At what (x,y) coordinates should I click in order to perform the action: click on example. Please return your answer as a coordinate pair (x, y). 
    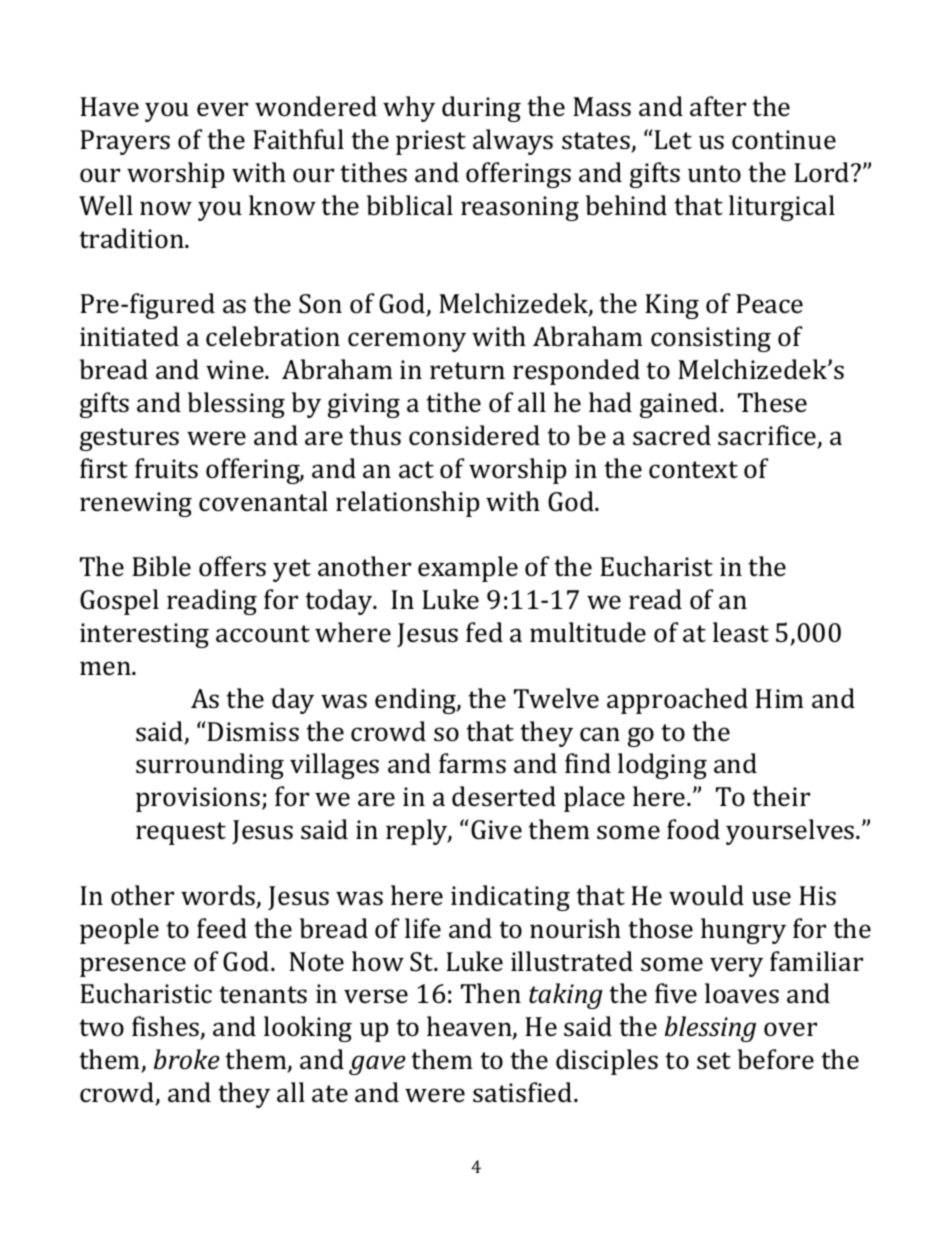
    Looking at the image, I should click on (468, 569).
